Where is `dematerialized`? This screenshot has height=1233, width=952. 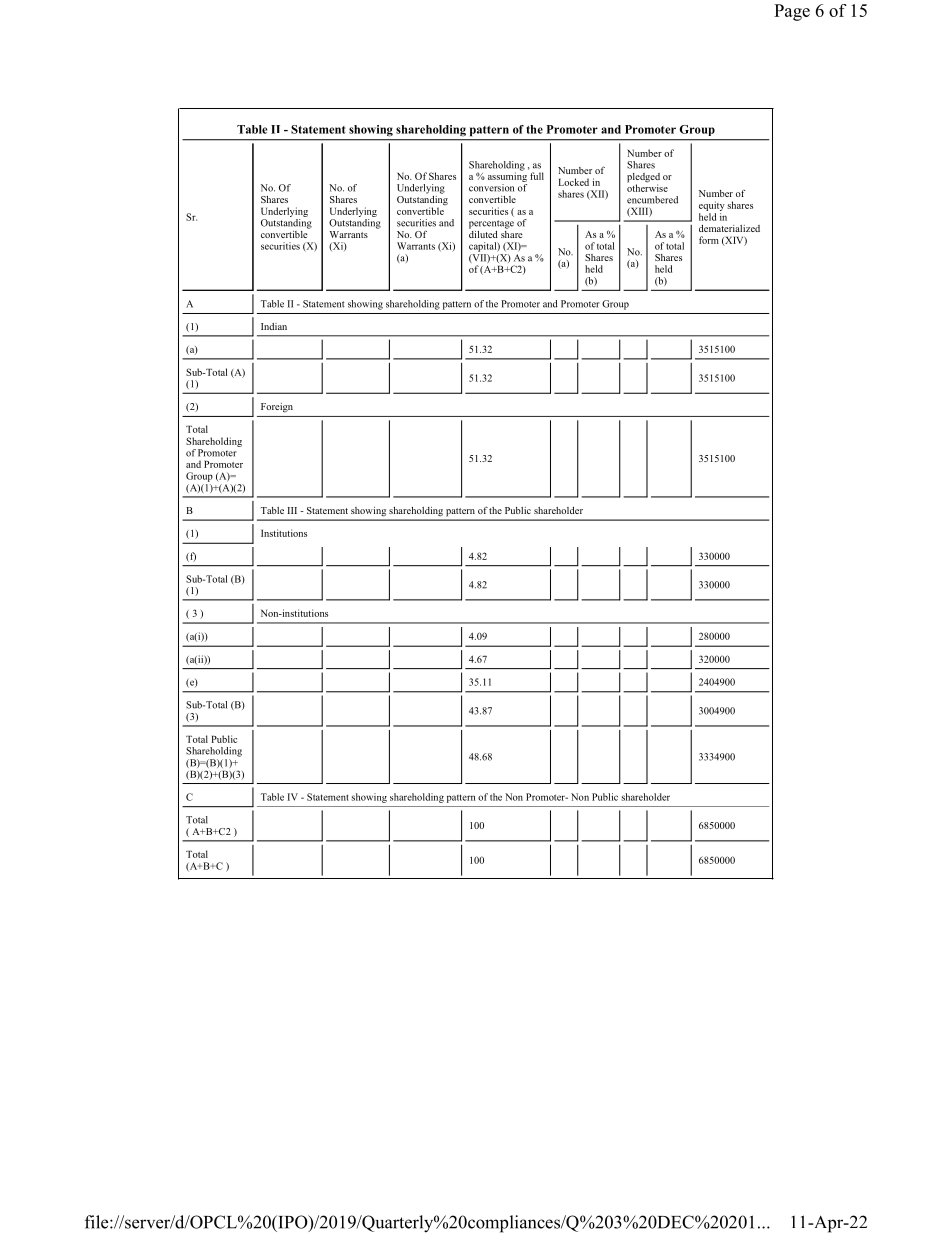 dematerialized is located at coordinates (729, 228).
